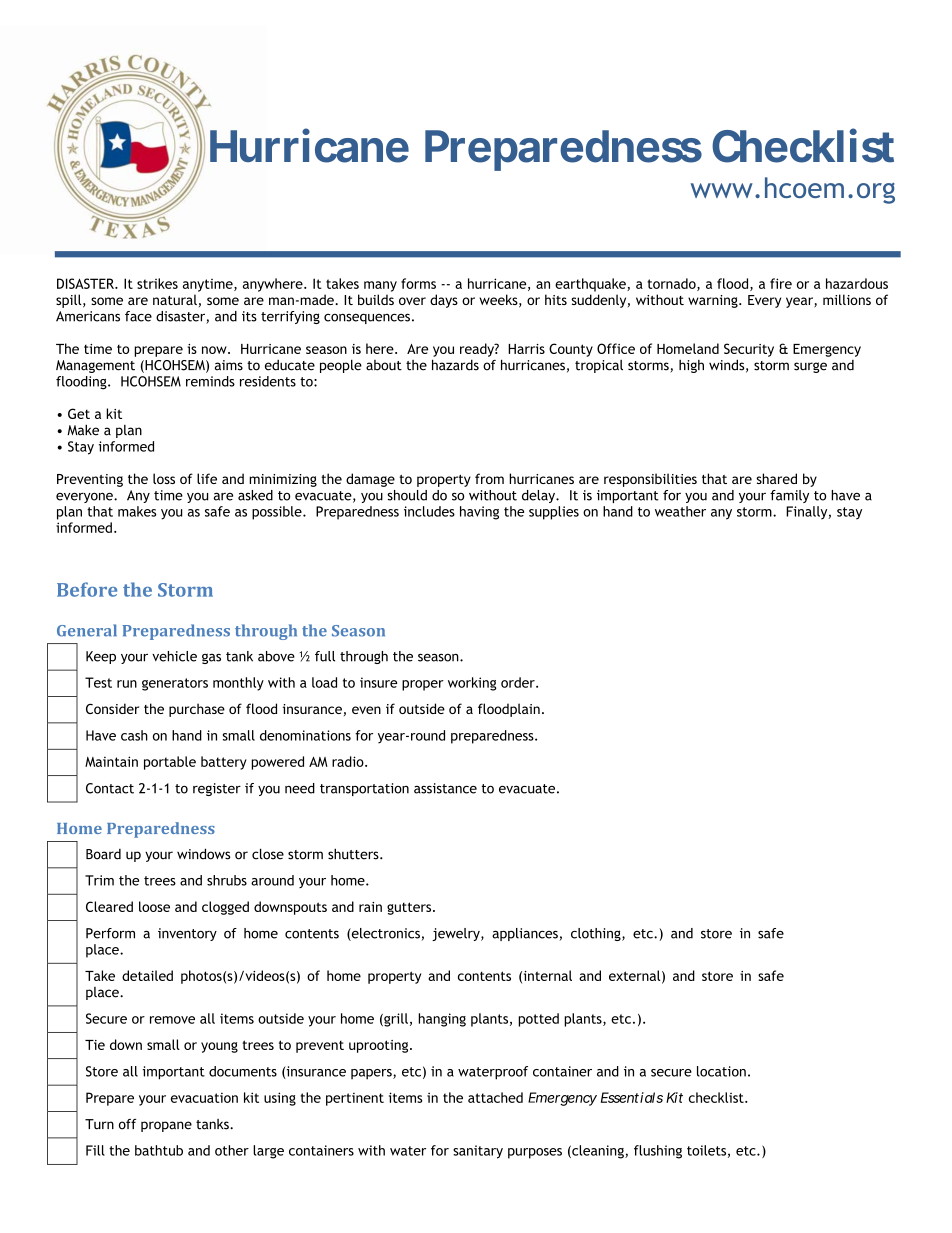 The image size is (952, 1233). What do you see at coordinates (203, 854) in the screenshot?
I see `windows` at bounding box center [203, 854].
